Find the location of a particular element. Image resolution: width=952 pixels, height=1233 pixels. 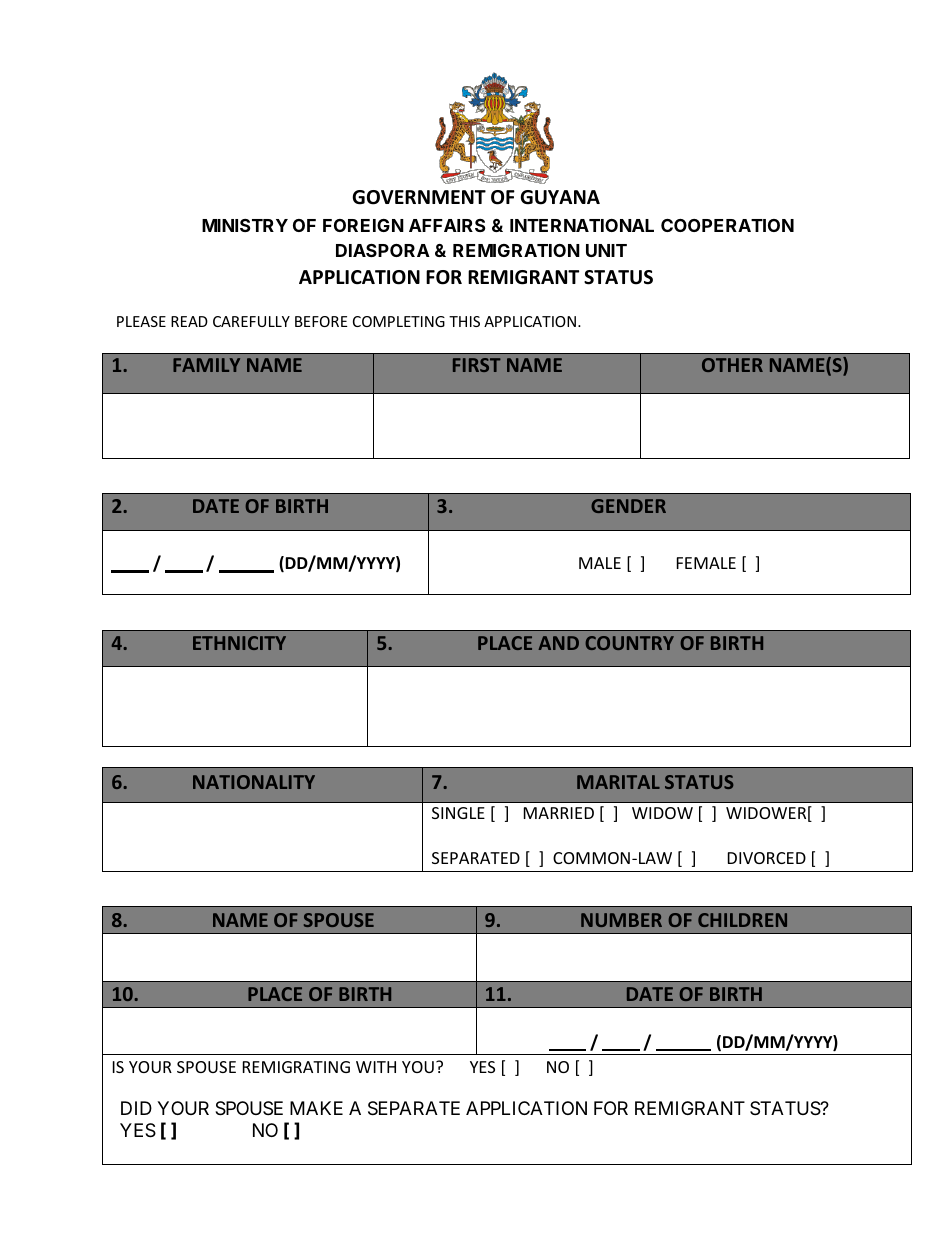

WITH is located at coordinates (376, 1067).
